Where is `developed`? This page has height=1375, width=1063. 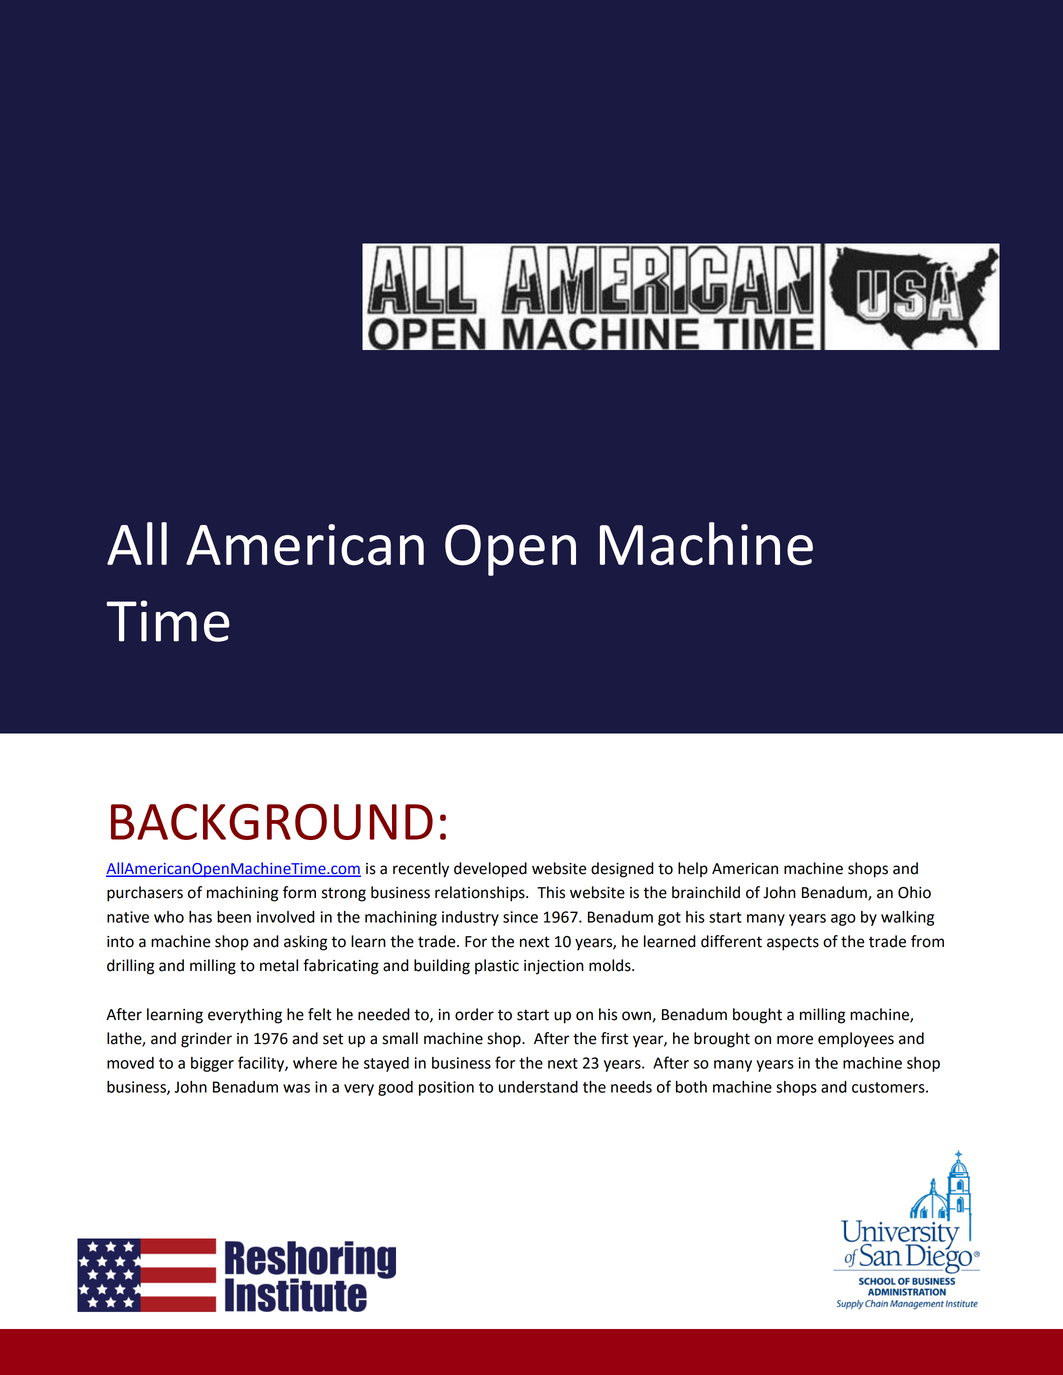
developed is located at coordinates (490, 870).
